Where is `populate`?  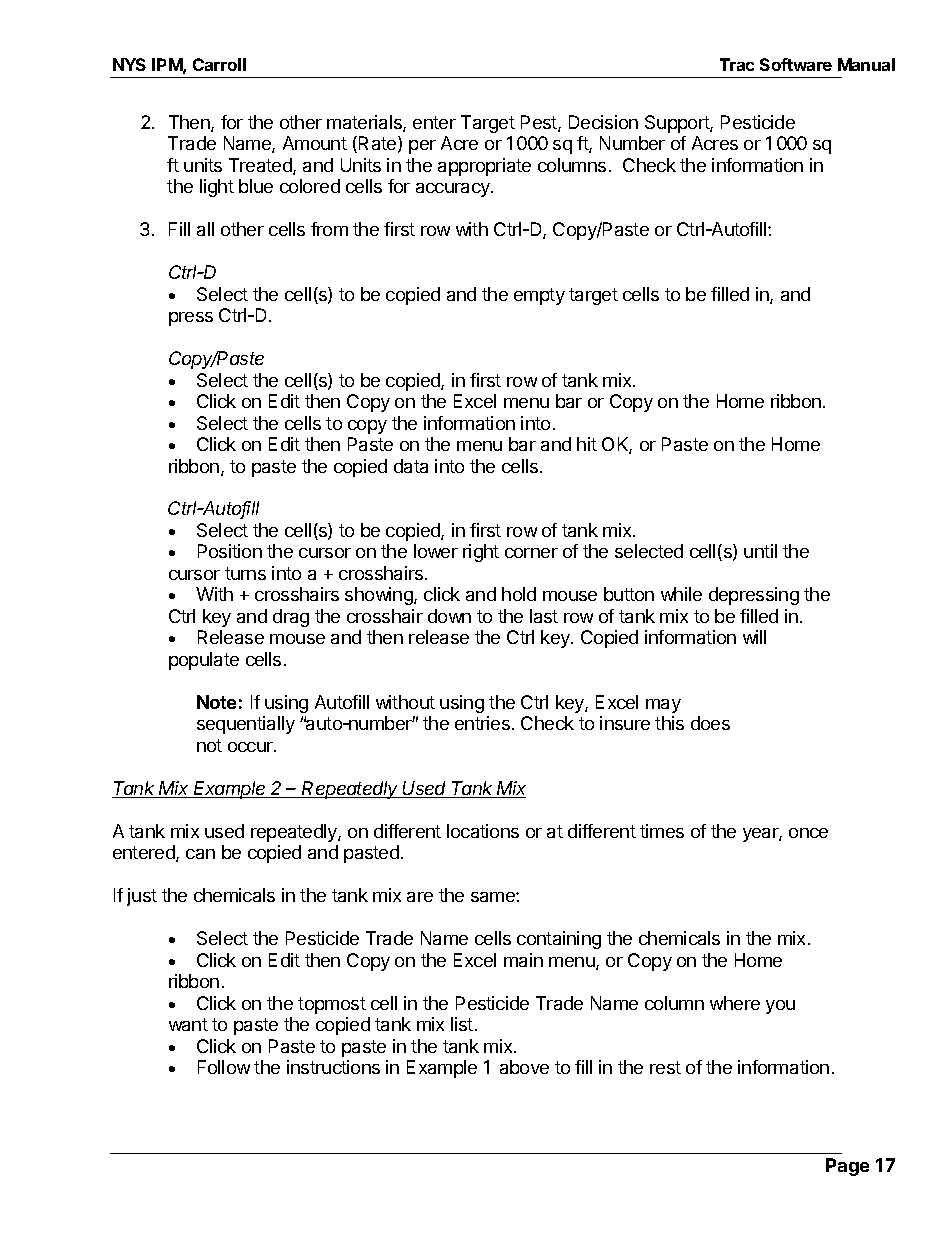 populate is located at coordinates (204, 661).
